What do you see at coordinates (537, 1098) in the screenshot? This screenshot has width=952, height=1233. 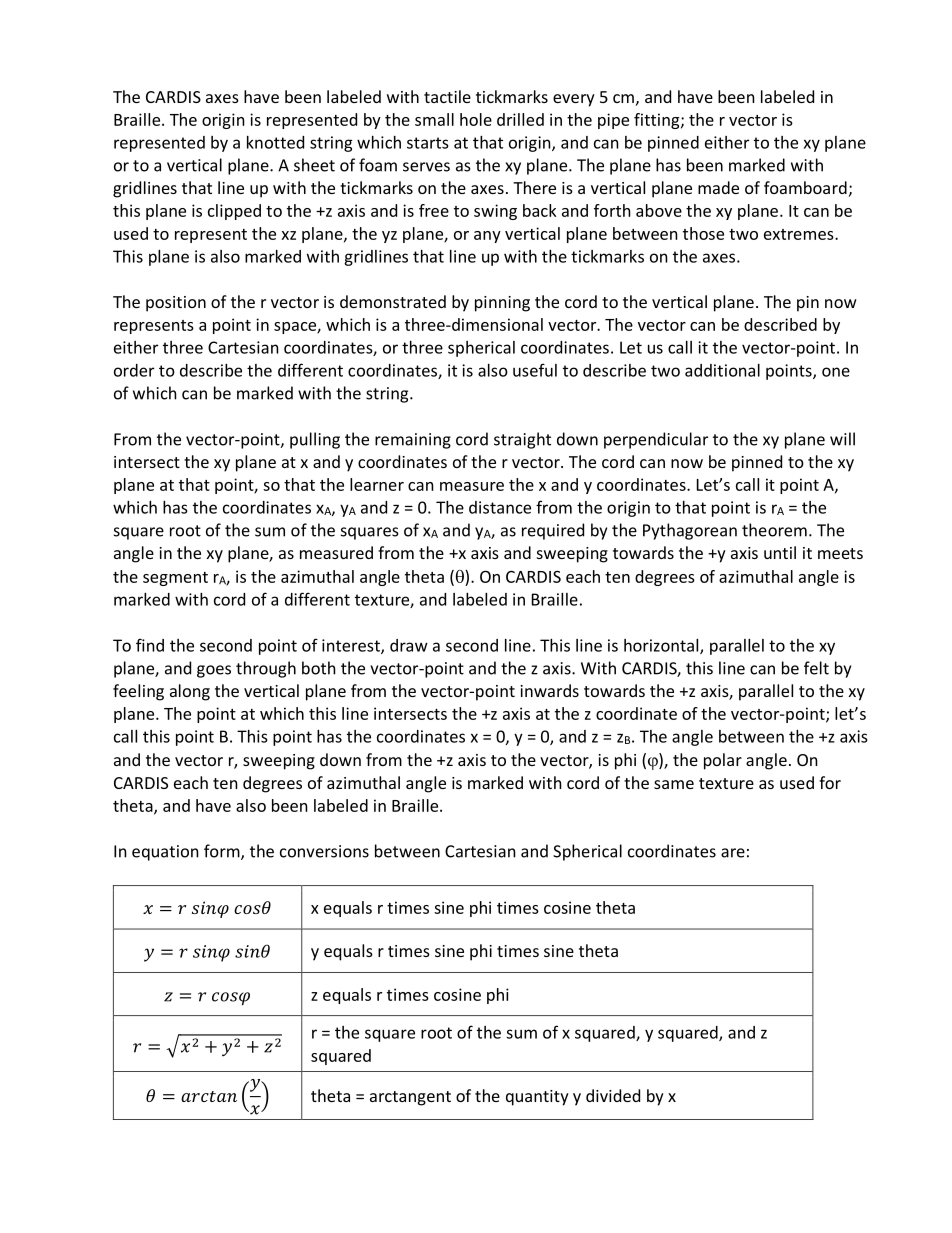 I see `quantity` at bounding box center [537, 1098].
